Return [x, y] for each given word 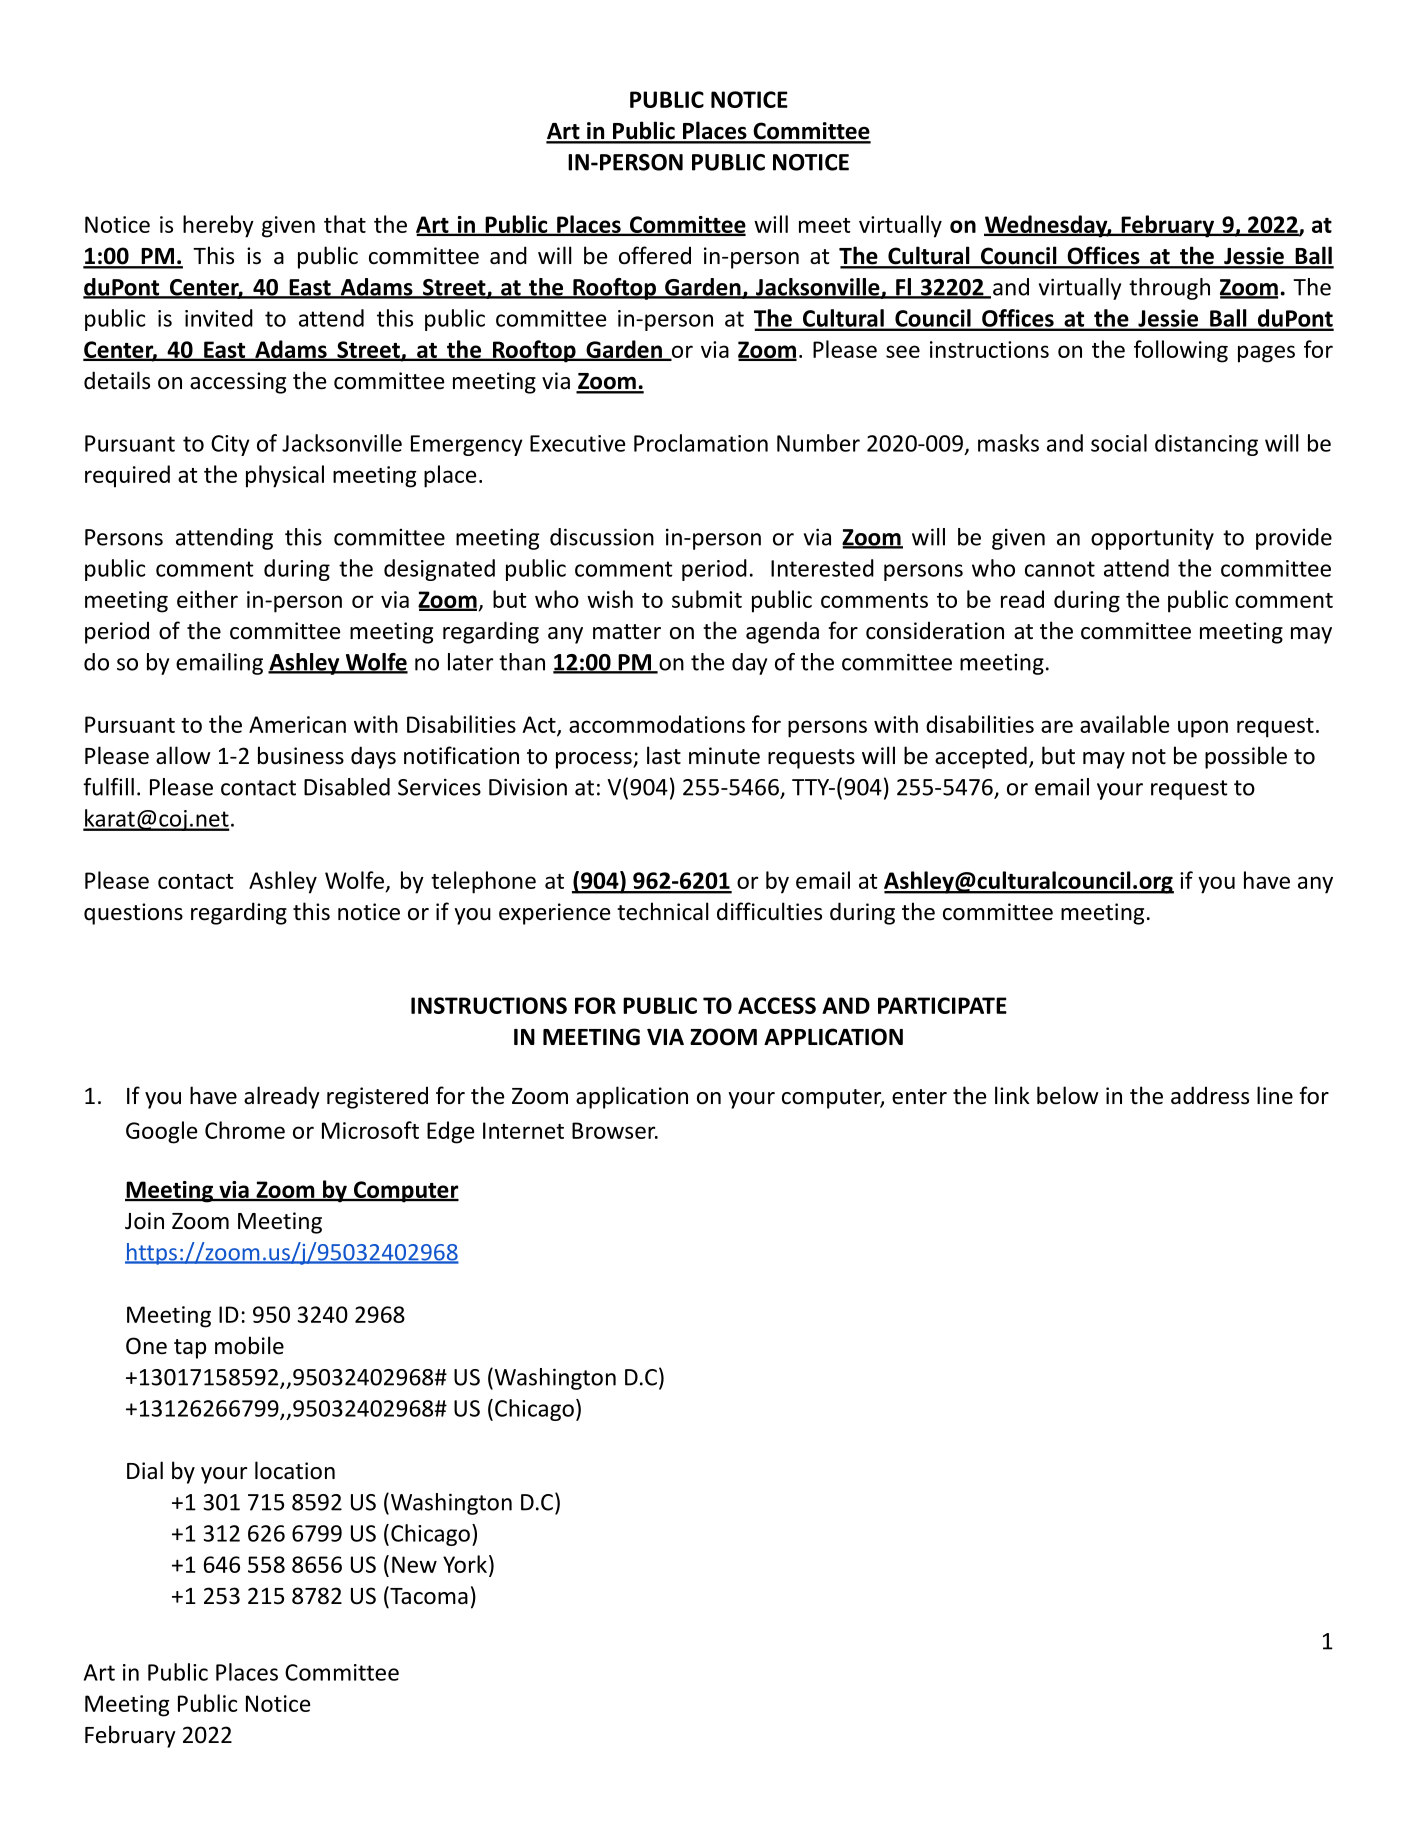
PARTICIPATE [942, 1005]
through [1169, 289]
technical [663, 911]
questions [133, 914]
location [295, 1470]
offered [655, 255]
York [465, 1564]
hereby [218, 226]
